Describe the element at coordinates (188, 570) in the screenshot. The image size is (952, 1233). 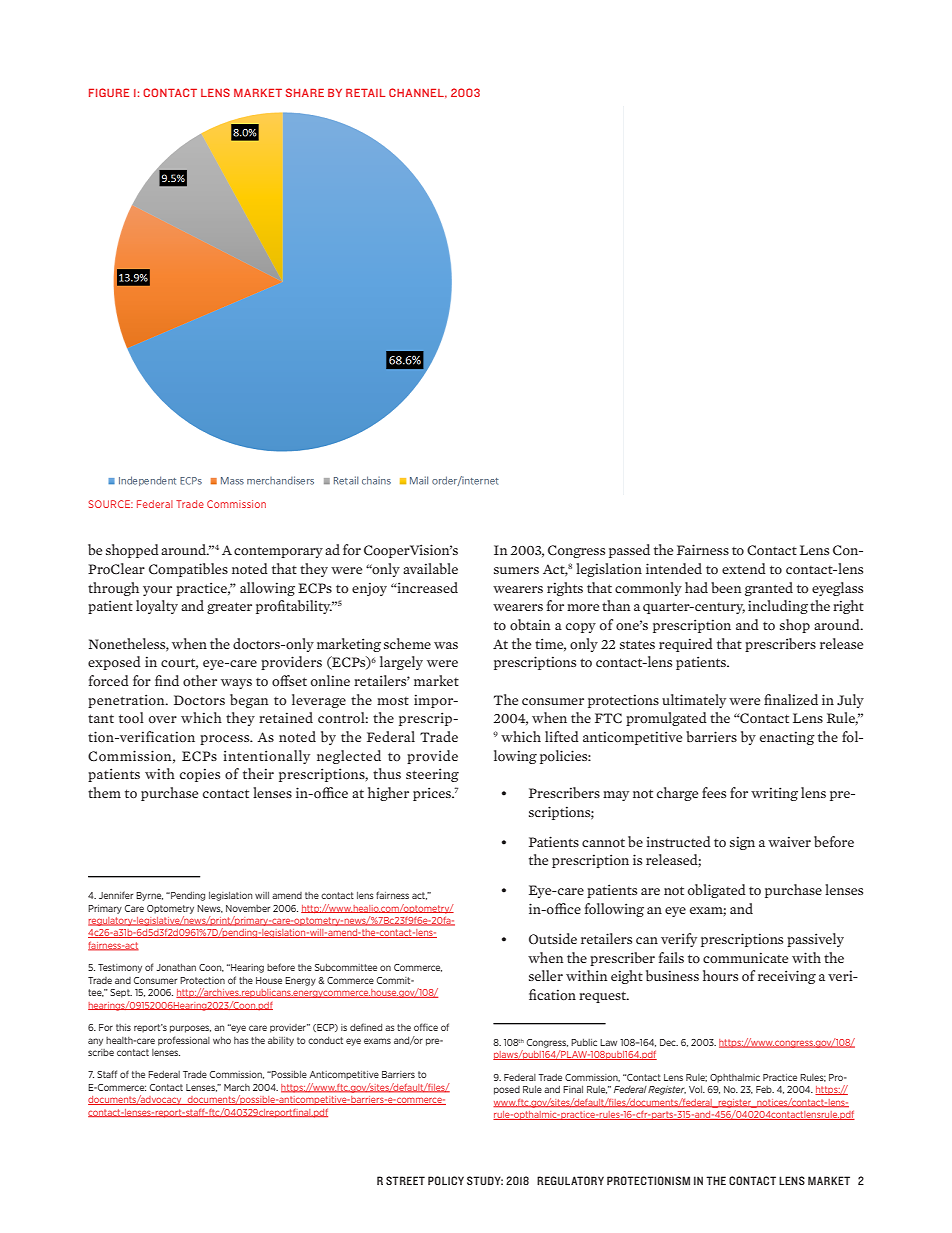
I see `Compatibles` at that location.
